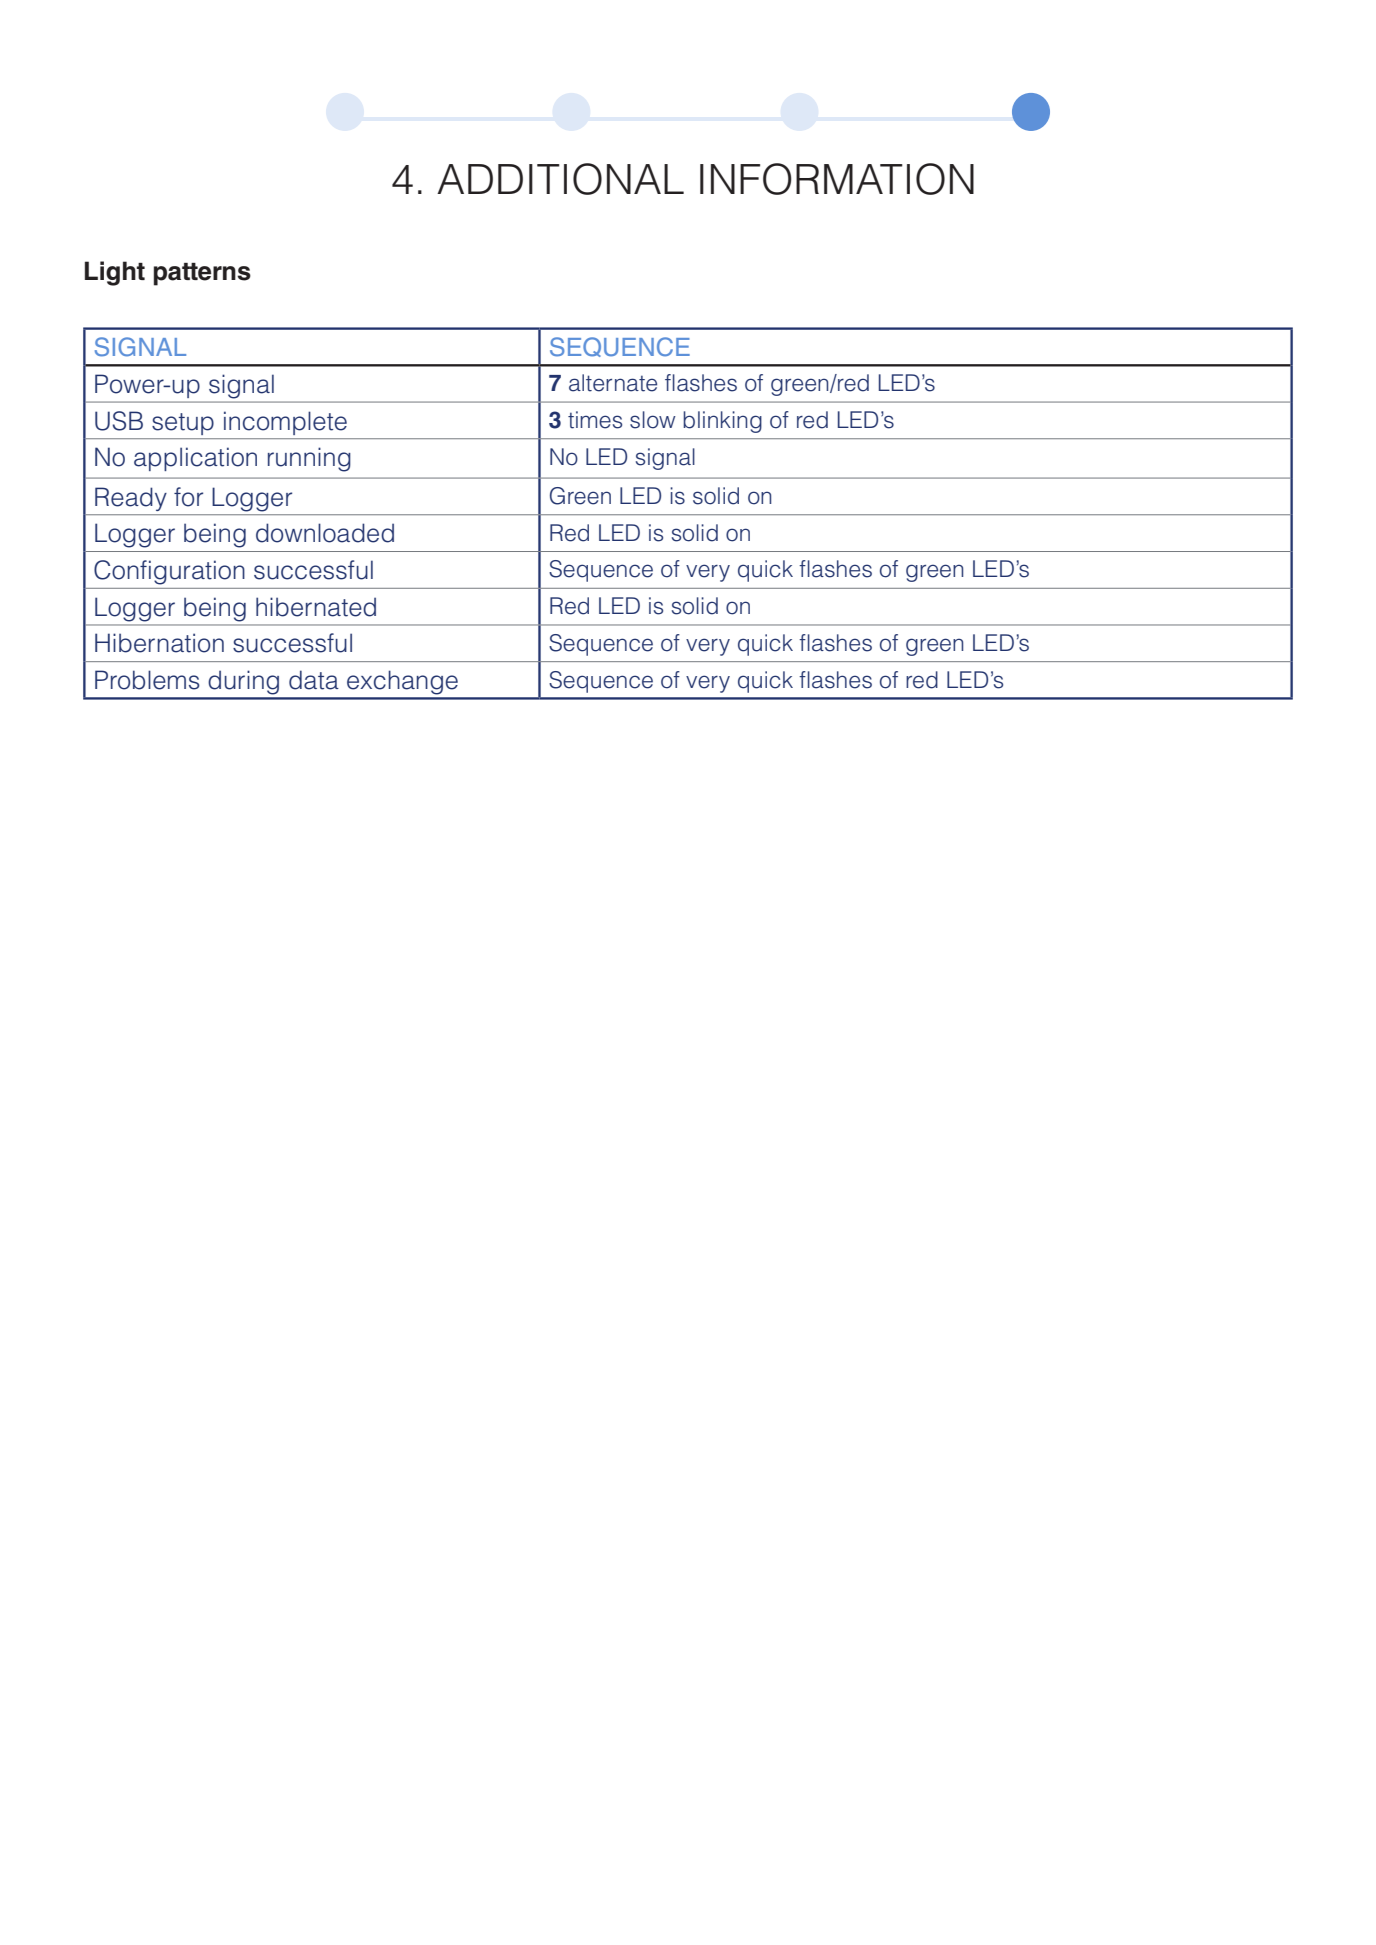 The height and width of the image is (1945, 1376). What do you see at coordinates (613, 383) in the image?
I see `alternate` at bounding box center [613, 383].
